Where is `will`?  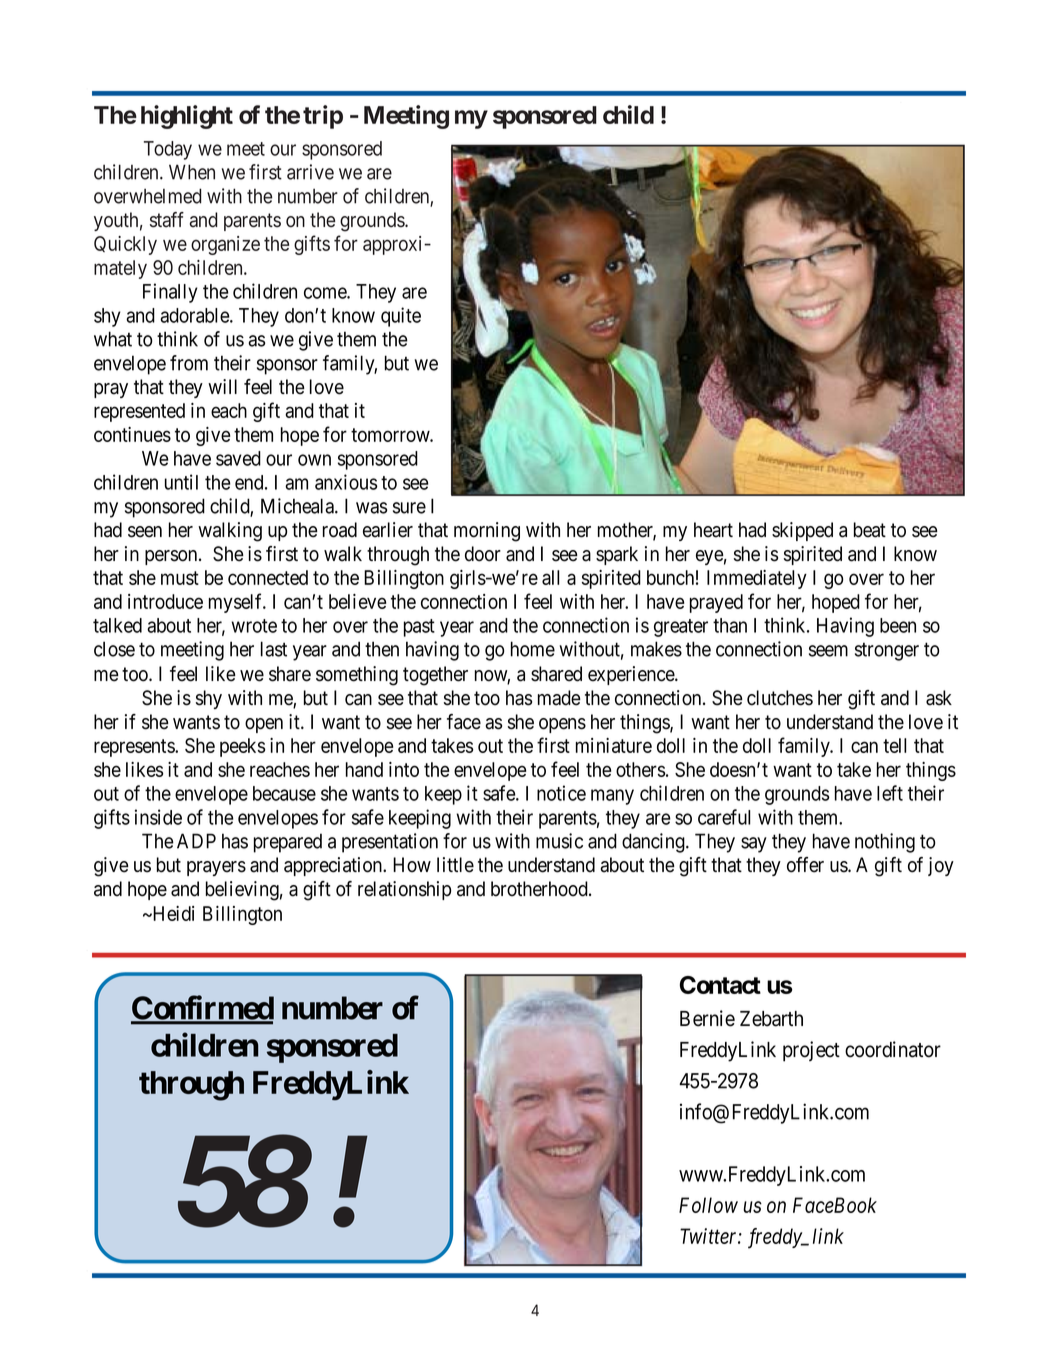 will is located at coordinates (222, 386).
